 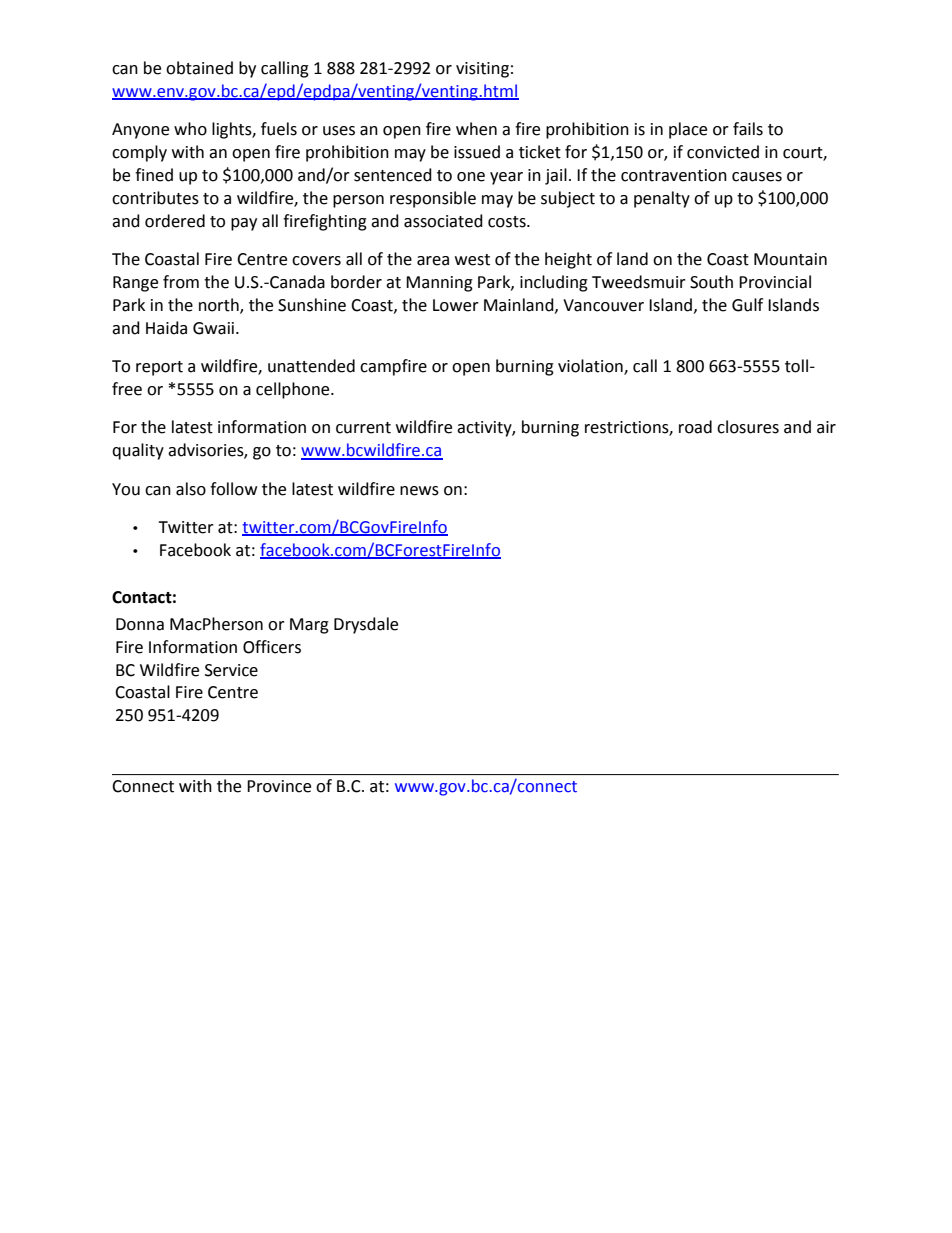 What do you see at coordinates (482, 70) in the screenshot?
I see `visiting` at bounding box center [482, 70].
